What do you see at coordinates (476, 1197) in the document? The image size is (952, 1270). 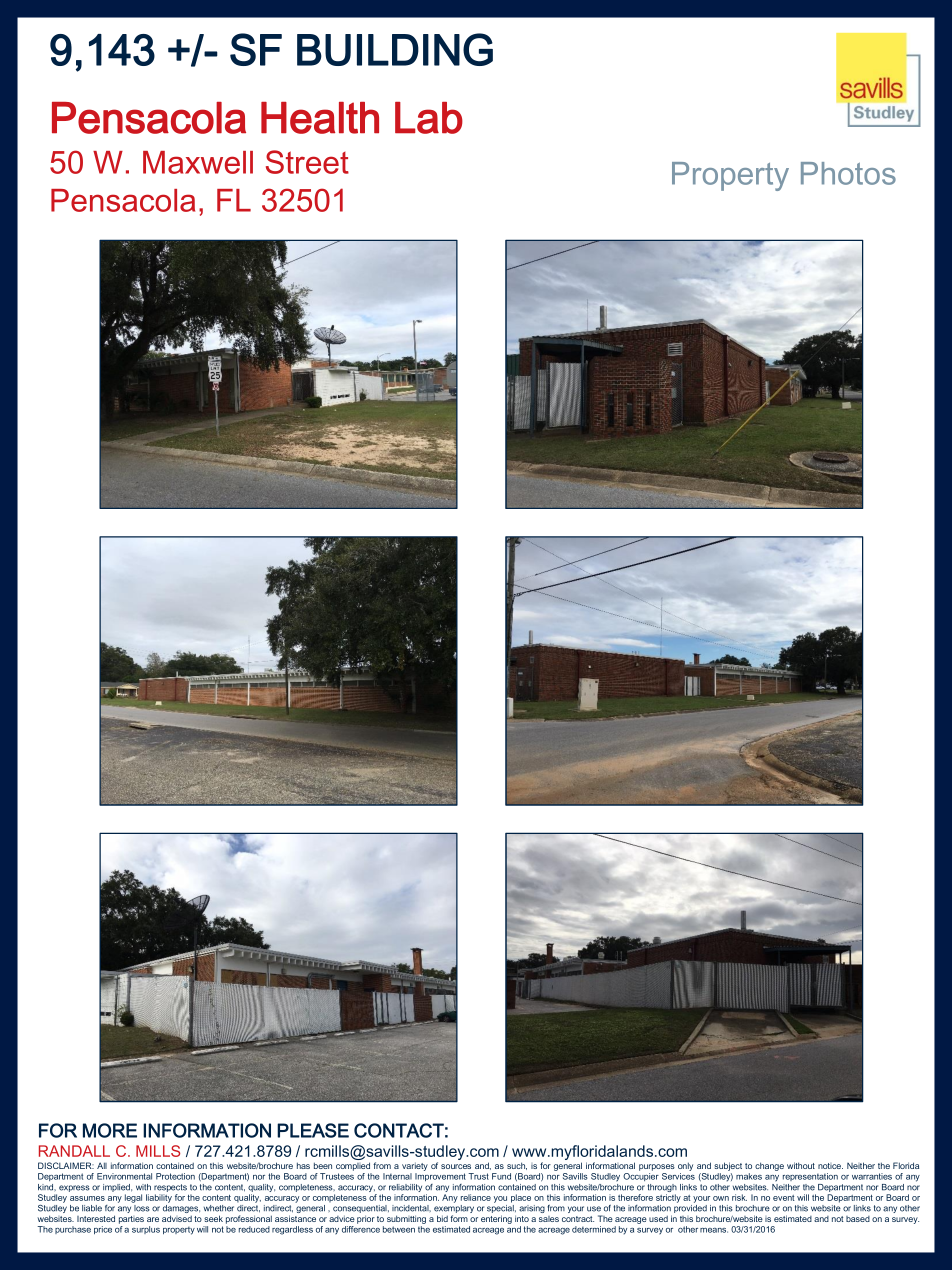 I see `reliance` at bounding box center [476, 1197].
